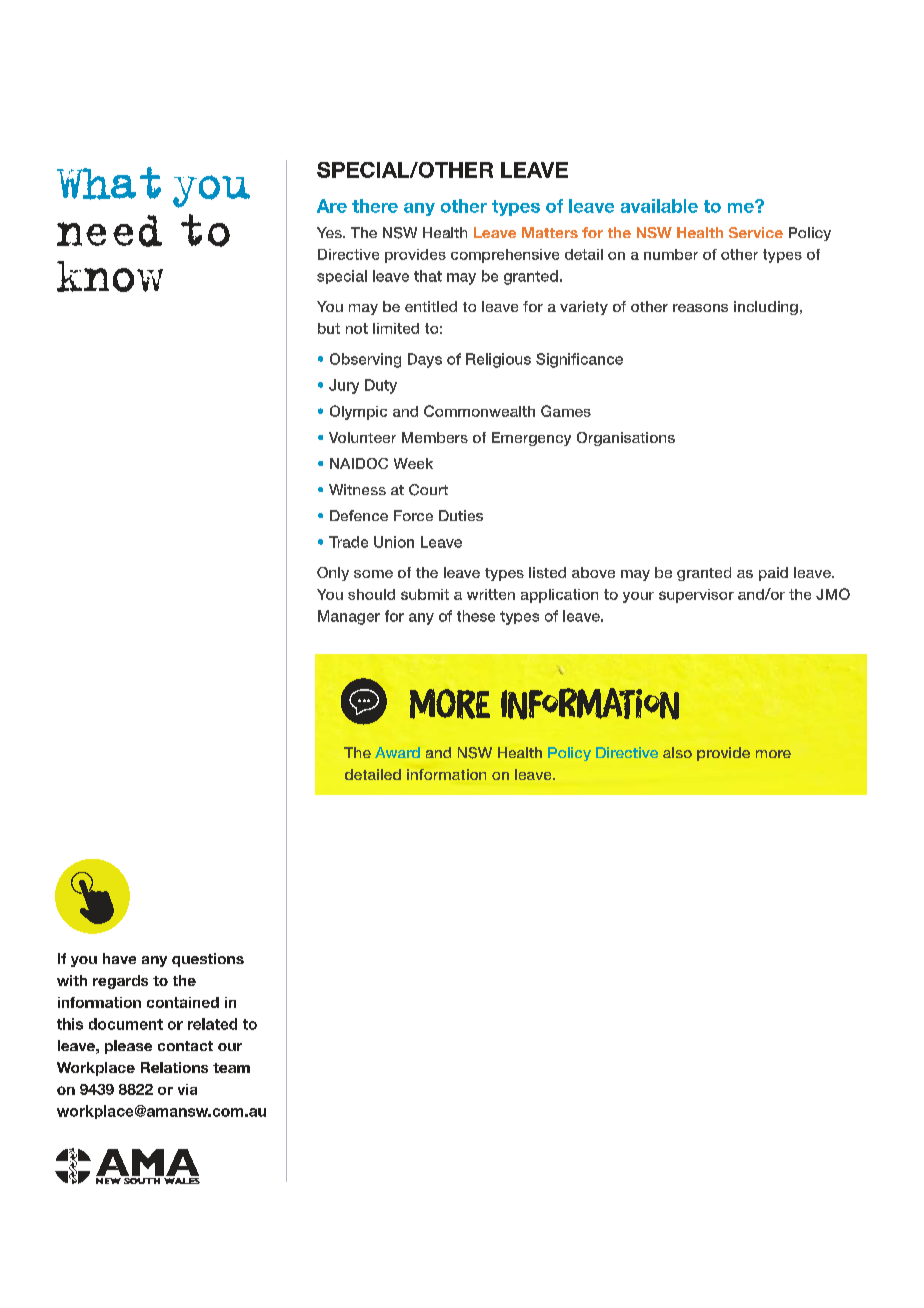  I want to click on Members, so click(435, 437).
